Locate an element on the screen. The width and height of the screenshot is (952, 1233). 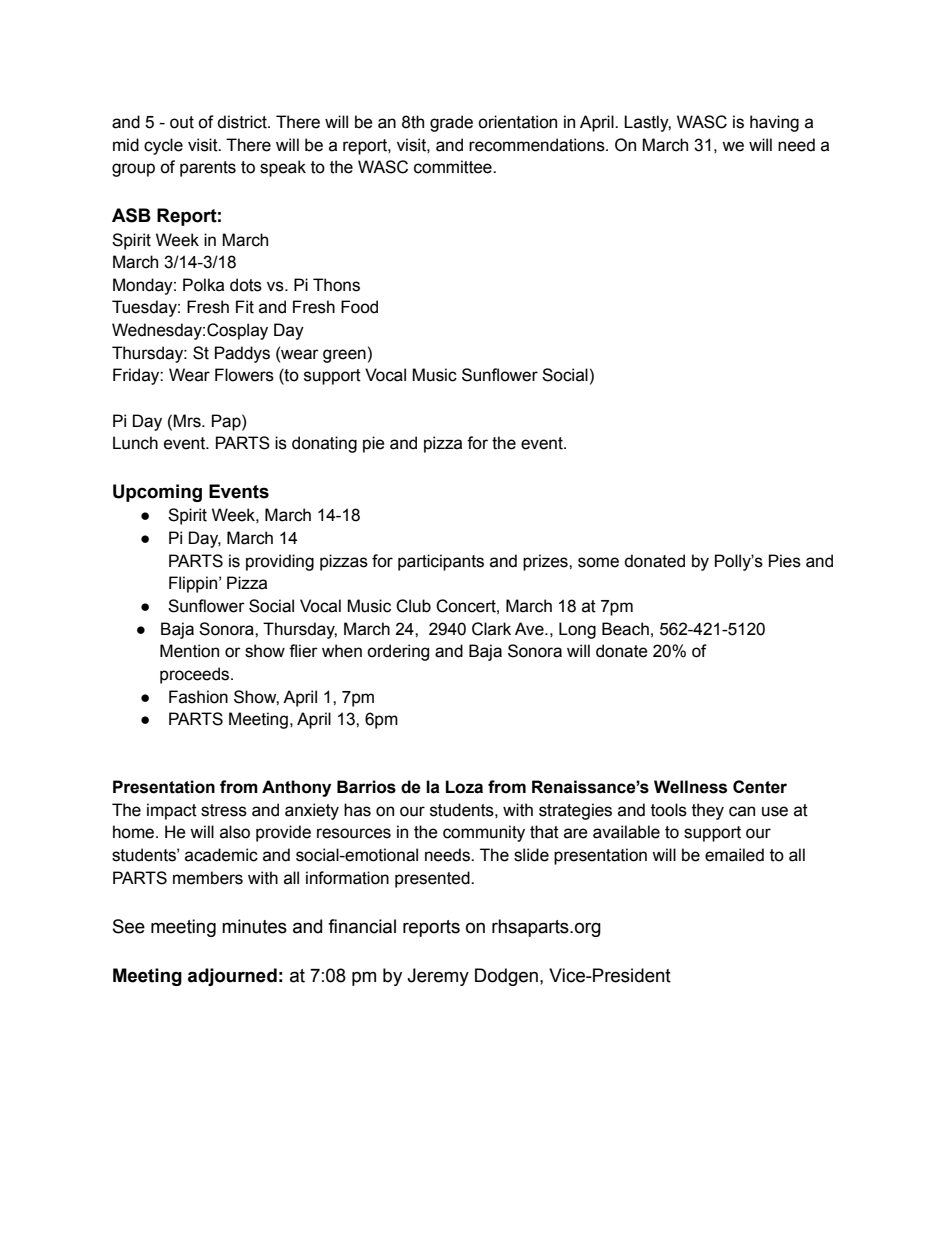
committee is located at coordinates (454, 167).
